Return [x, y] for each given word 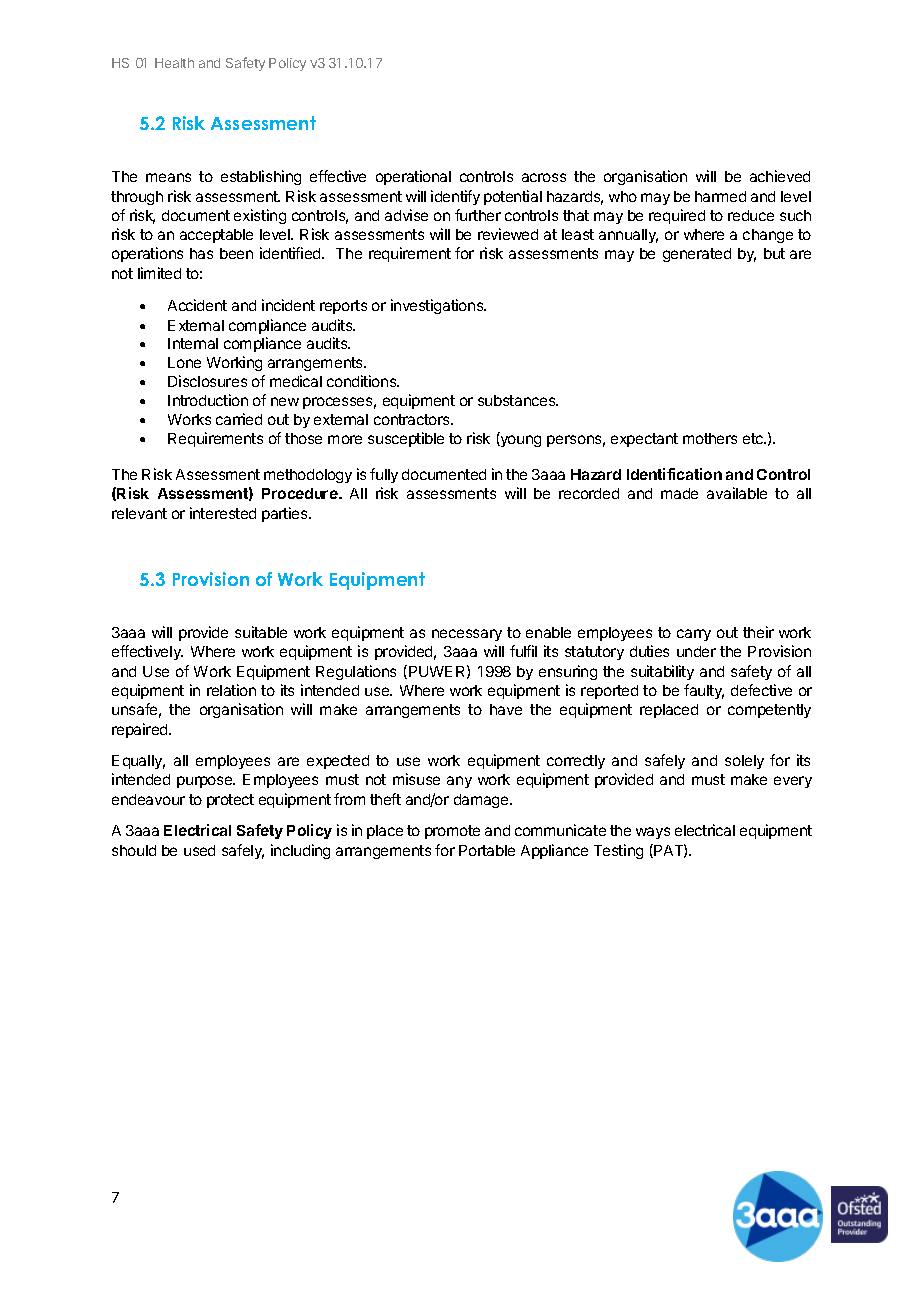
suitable [261, 632]
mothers [710, 438]
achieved [780, 176]
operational [413, 177]
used [199, 850]
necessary [467, 635]
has [201, 253]
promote [452, 832]
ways [653, 833]
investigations [438, 306]
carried [239, 419]
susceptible [406, 439]
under [696, 651]
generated [697, 255]
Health [174, 63]
